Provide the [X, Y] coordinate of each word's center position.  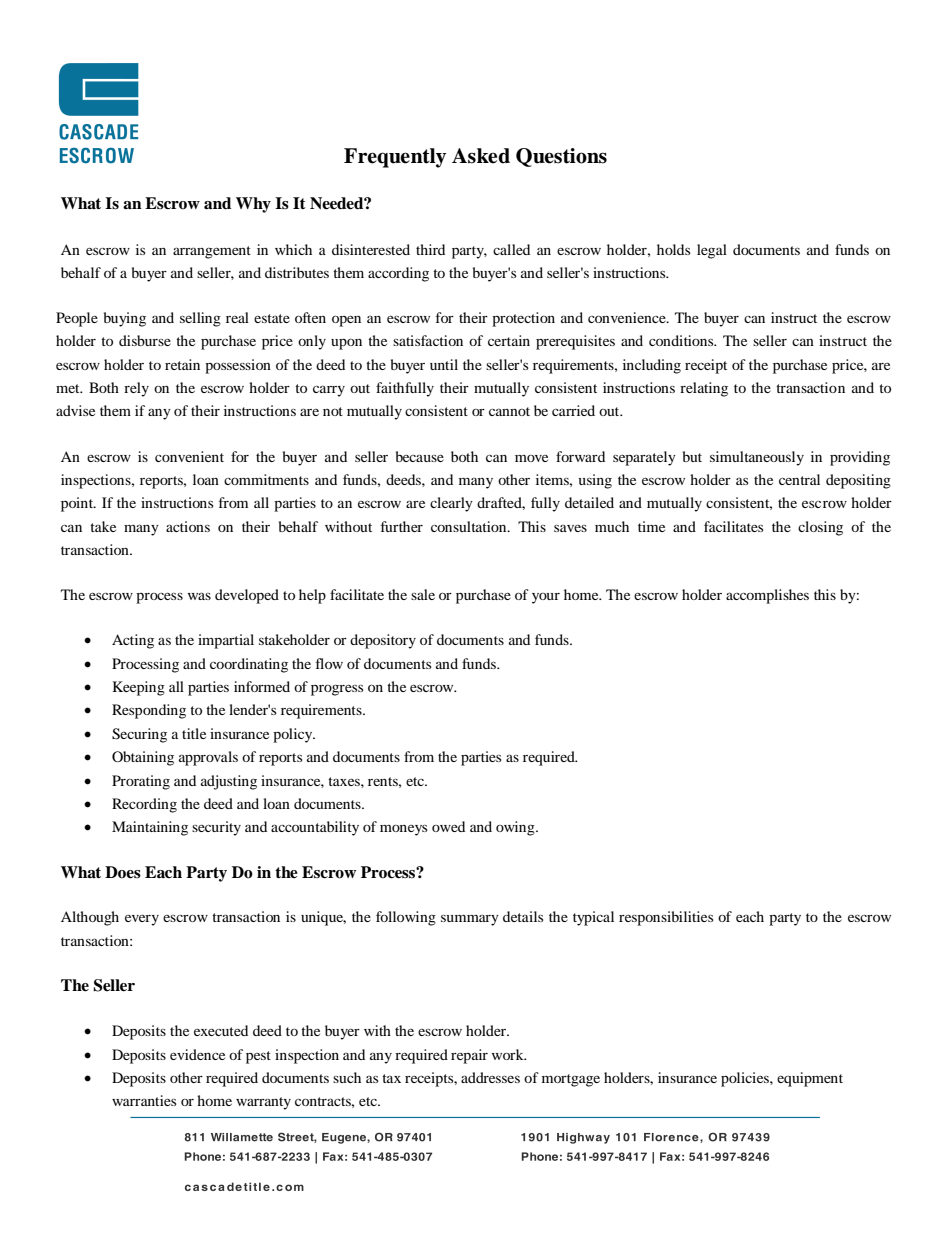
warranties [144, 1100]
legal [712, 251]
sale [423, 594]
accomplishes [767, 596]
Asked [481, 156]
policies [746, 1079]
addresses [490, 1077]
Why [253, 205]
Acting [133, 641]
